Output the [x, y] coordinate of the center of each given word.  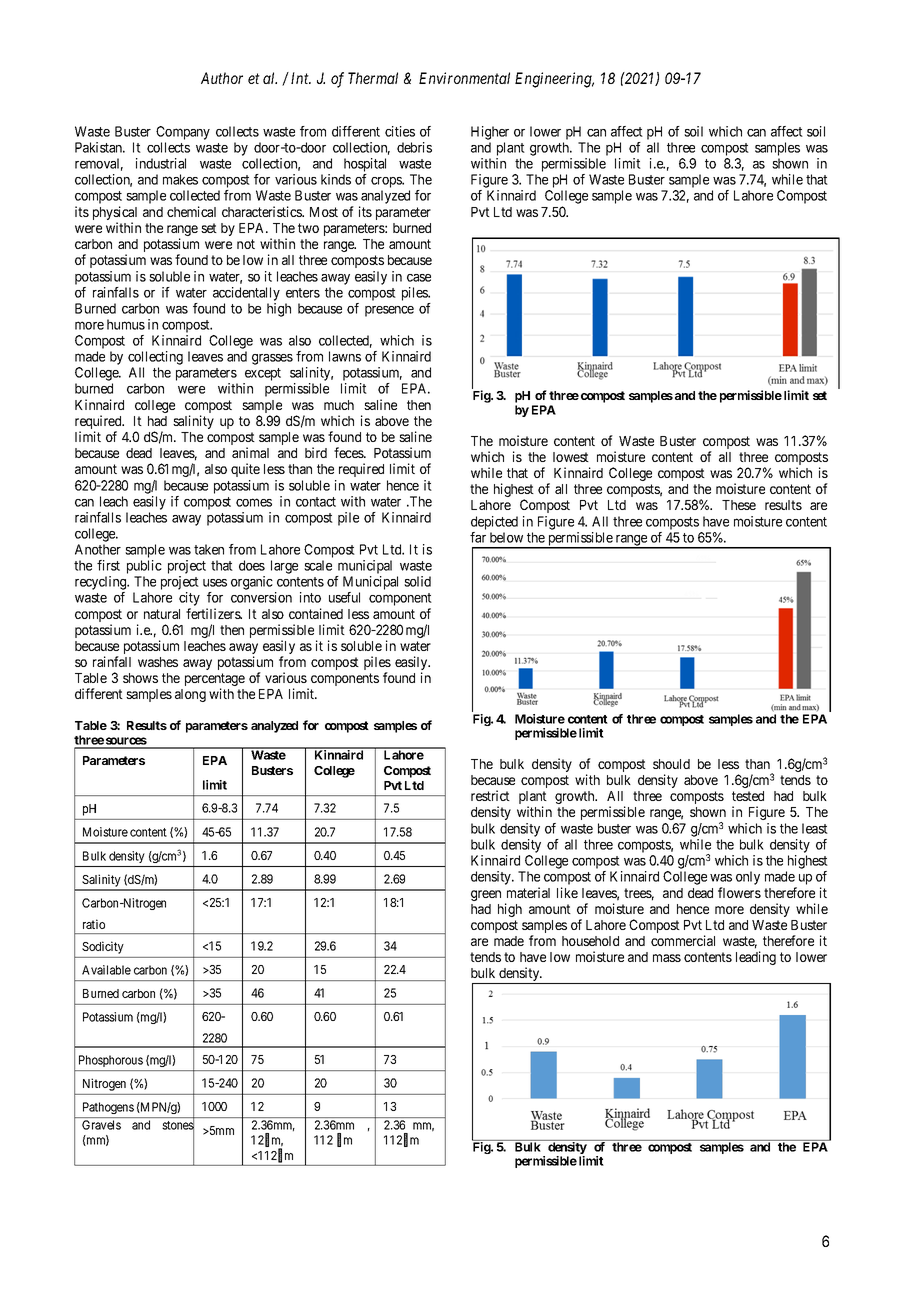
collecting [155, 358]
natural [162, 614]
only [748, 878]
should [671, 764]
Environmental [464, 78]
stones [178, 1126]
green [486, 895]
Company [183, 133]
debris [414, 147]
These [739, 505]
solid [417, 581]
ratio [94, 924]
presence [389, 311]
